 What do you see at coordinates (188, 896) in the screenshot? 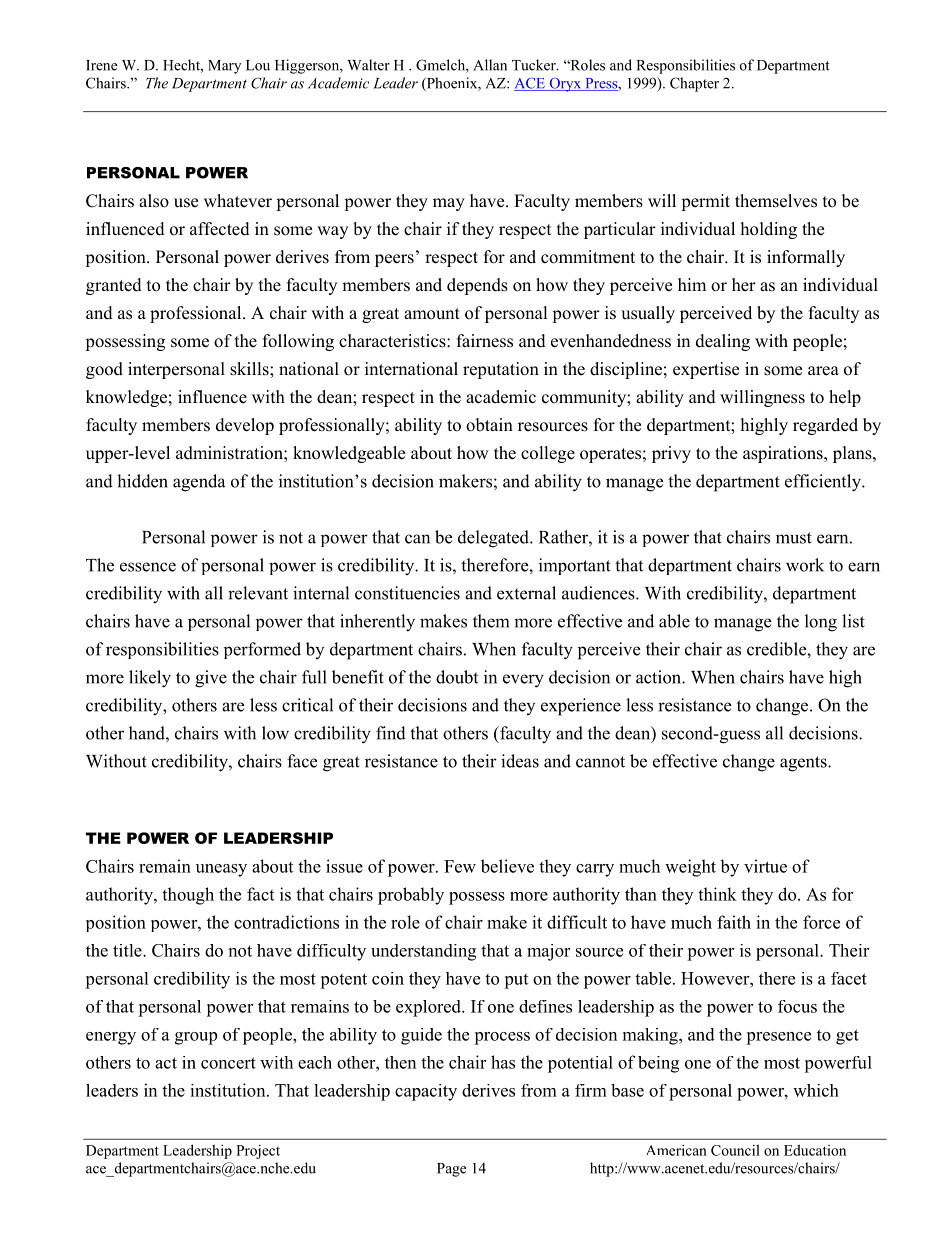
I see `though` at bounding box center [188, 896].
